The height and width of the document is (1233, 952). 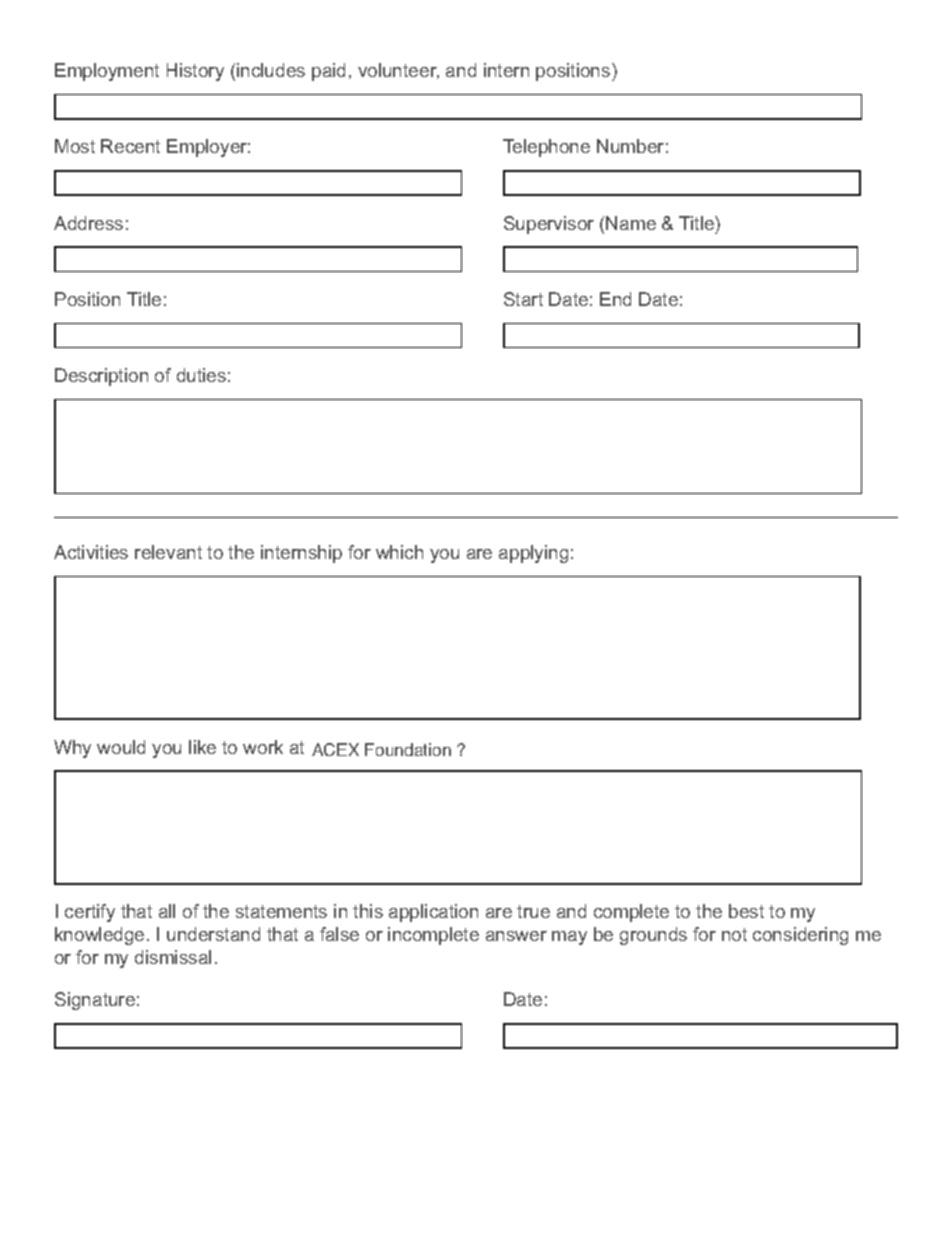 What do you see at coordinates (546, 148) in the document?
I see `Telephone` at bounding box center [546, 148].
